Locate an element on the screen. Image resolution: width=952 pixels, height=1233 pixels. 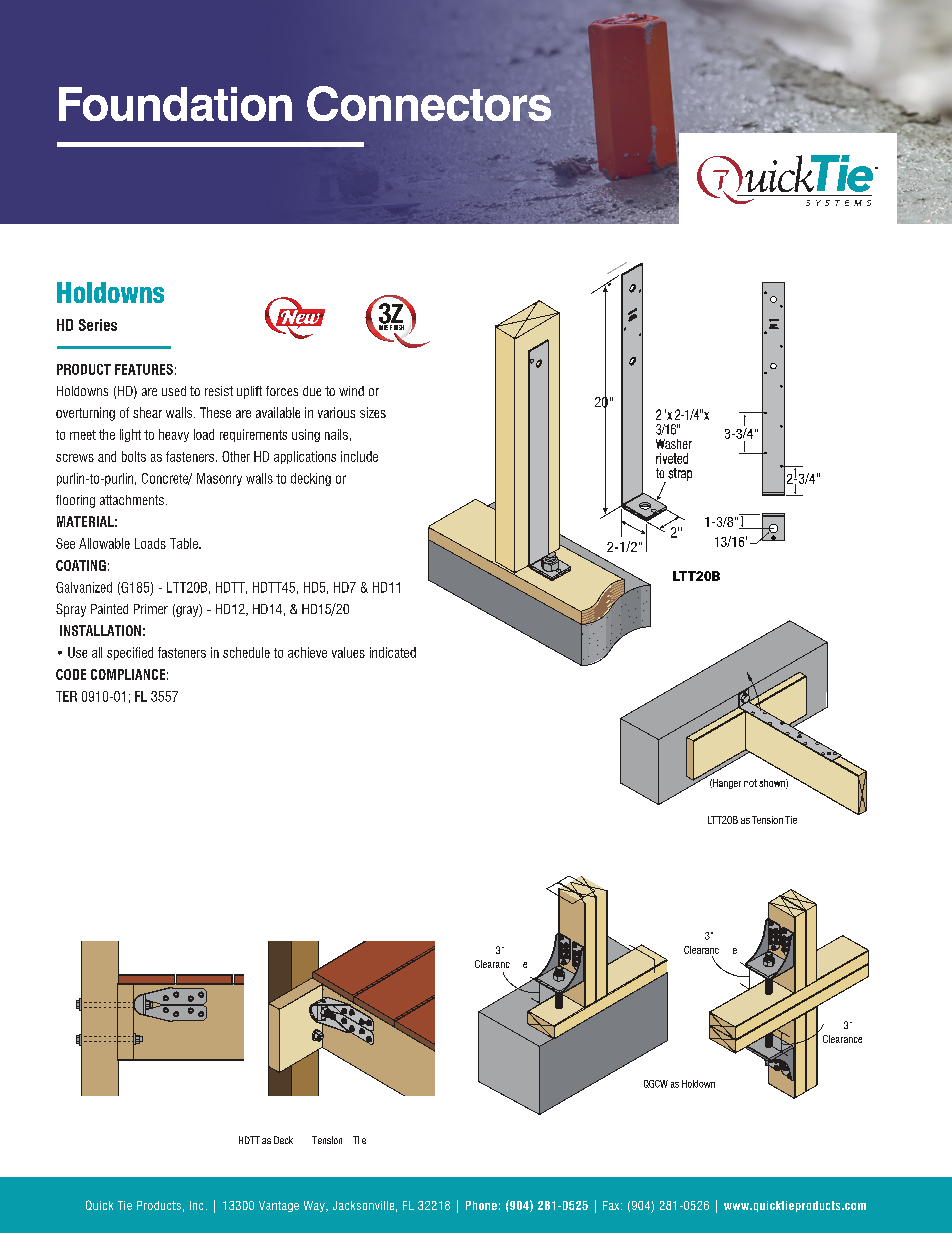
sizes is located at coordinates (373, 412).
